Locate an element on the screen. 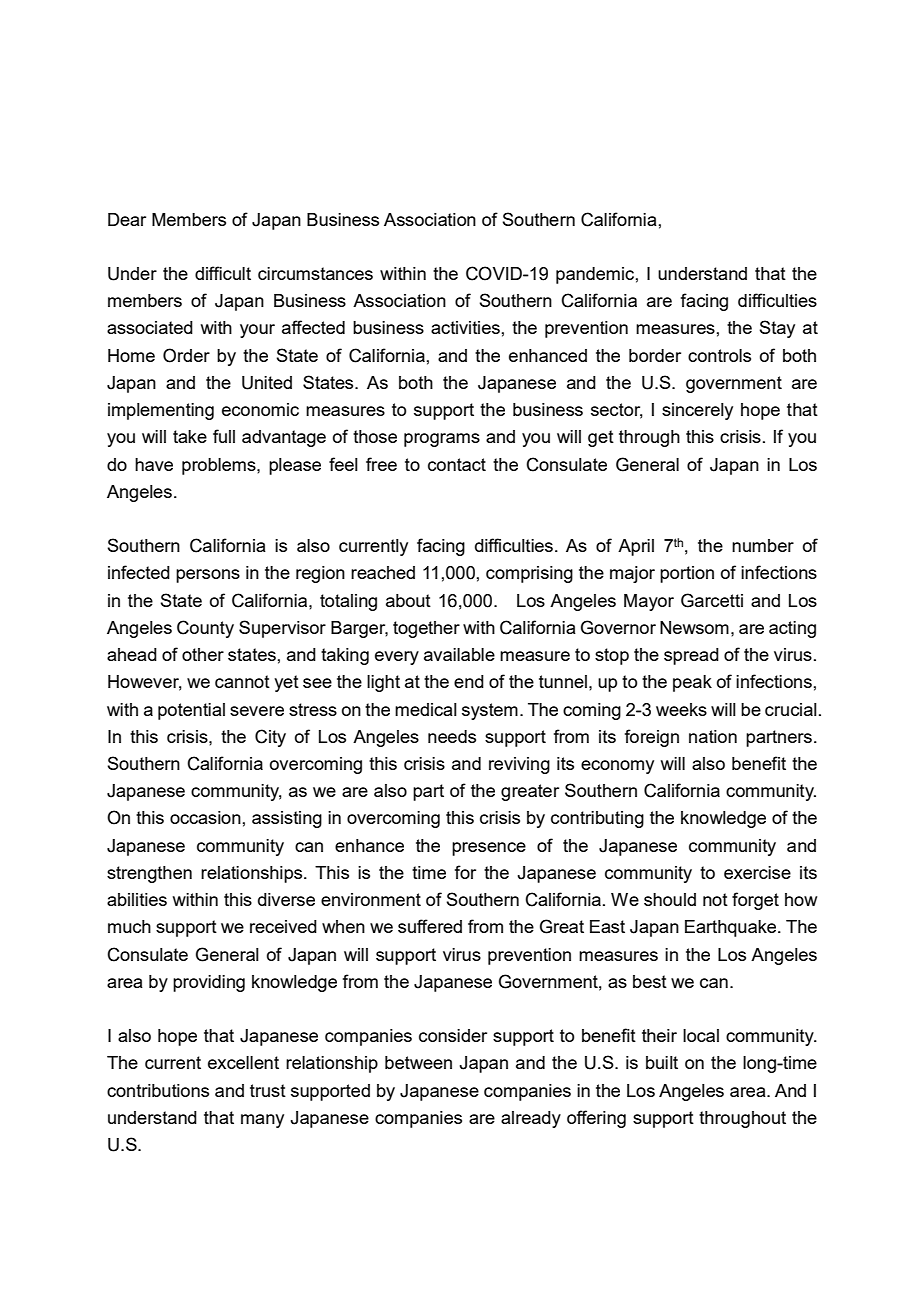  Dear is located at coordinates (127, 219).
